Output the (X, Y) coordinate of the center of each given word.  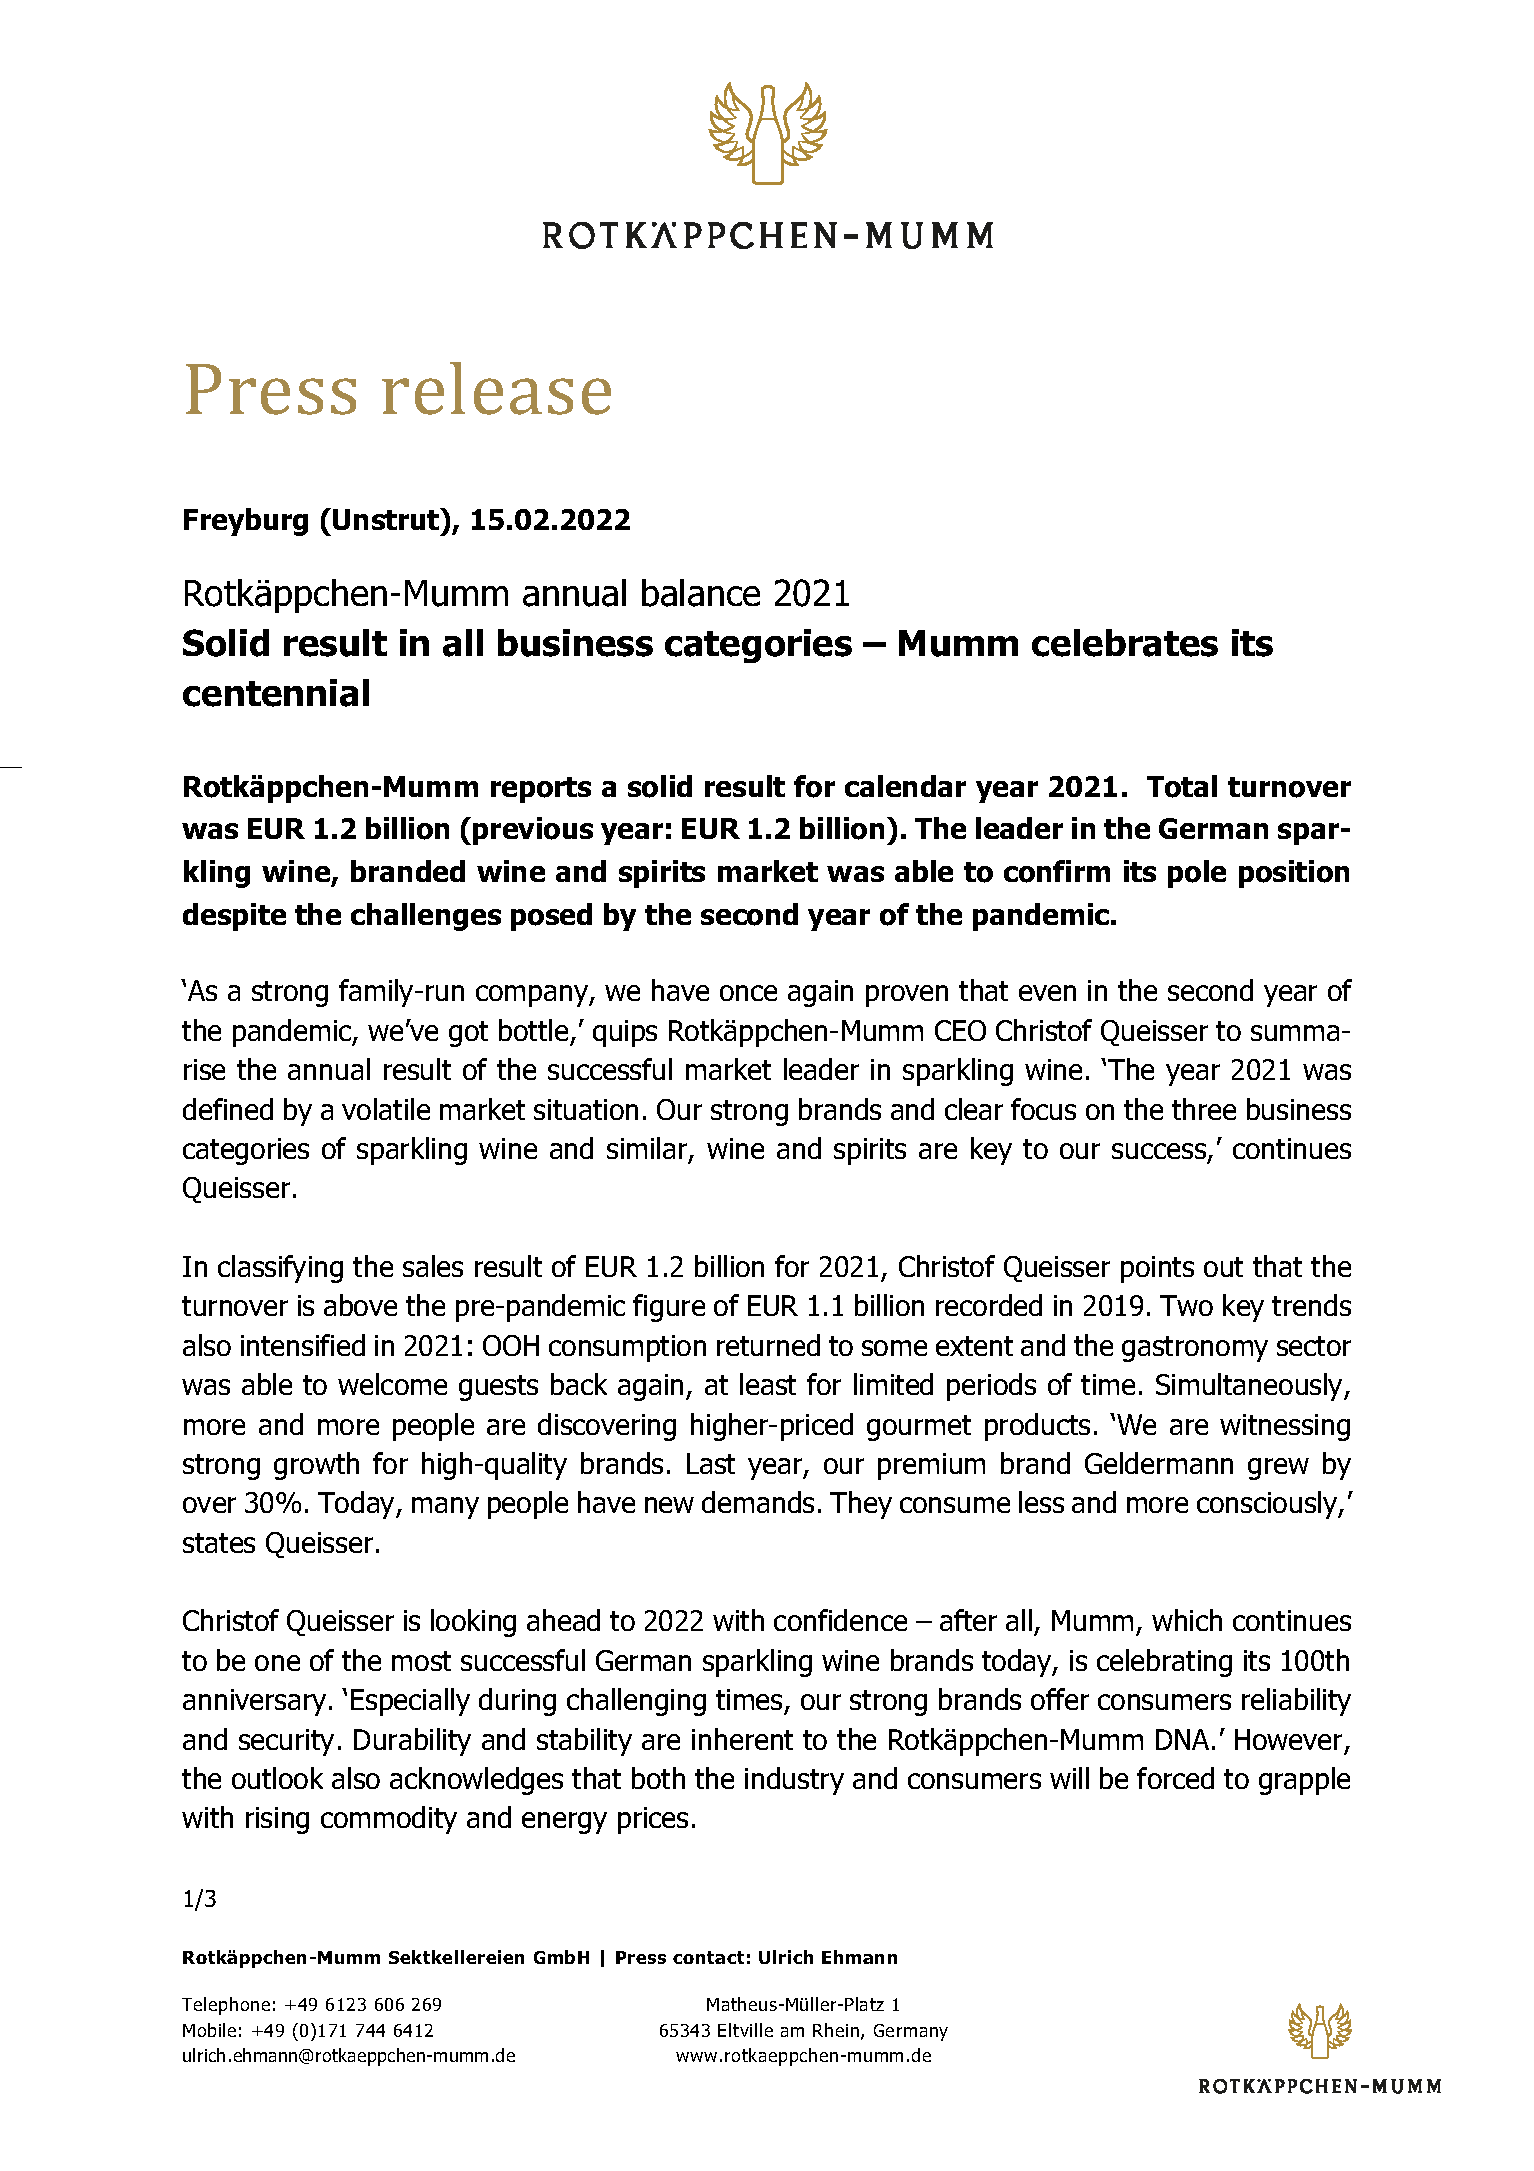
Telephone (226, 2006)
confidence (840, 1620)
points (1157, 1269)
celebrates (1125, 643)
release (496, 388)
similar (648, 1150)
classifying (280, 1269)
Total (1182, 786)
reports (541, 790)
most (421, 1661)
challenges (426, 917)
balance (701, 593)
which (1187, 1620)
